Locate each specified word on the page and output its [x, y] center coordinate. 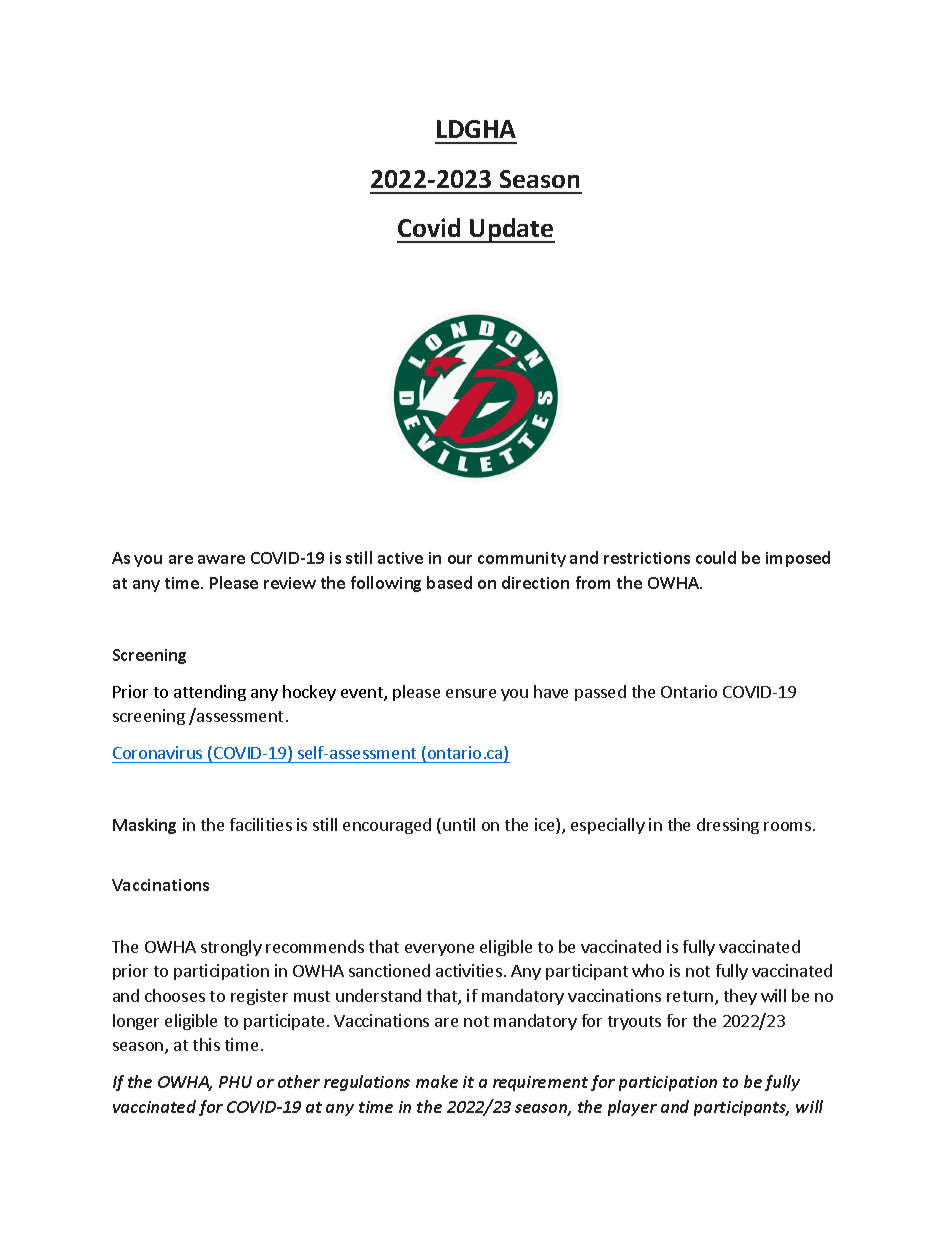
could [716, 557]
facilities [261, 824]
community [522, 559]
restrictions [647, 558]
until [459, 824]
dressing [728, 826]
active [400, 558]
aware [221, 559]
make [437, 1081]
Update [511, 230]
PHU [235, 1082]
